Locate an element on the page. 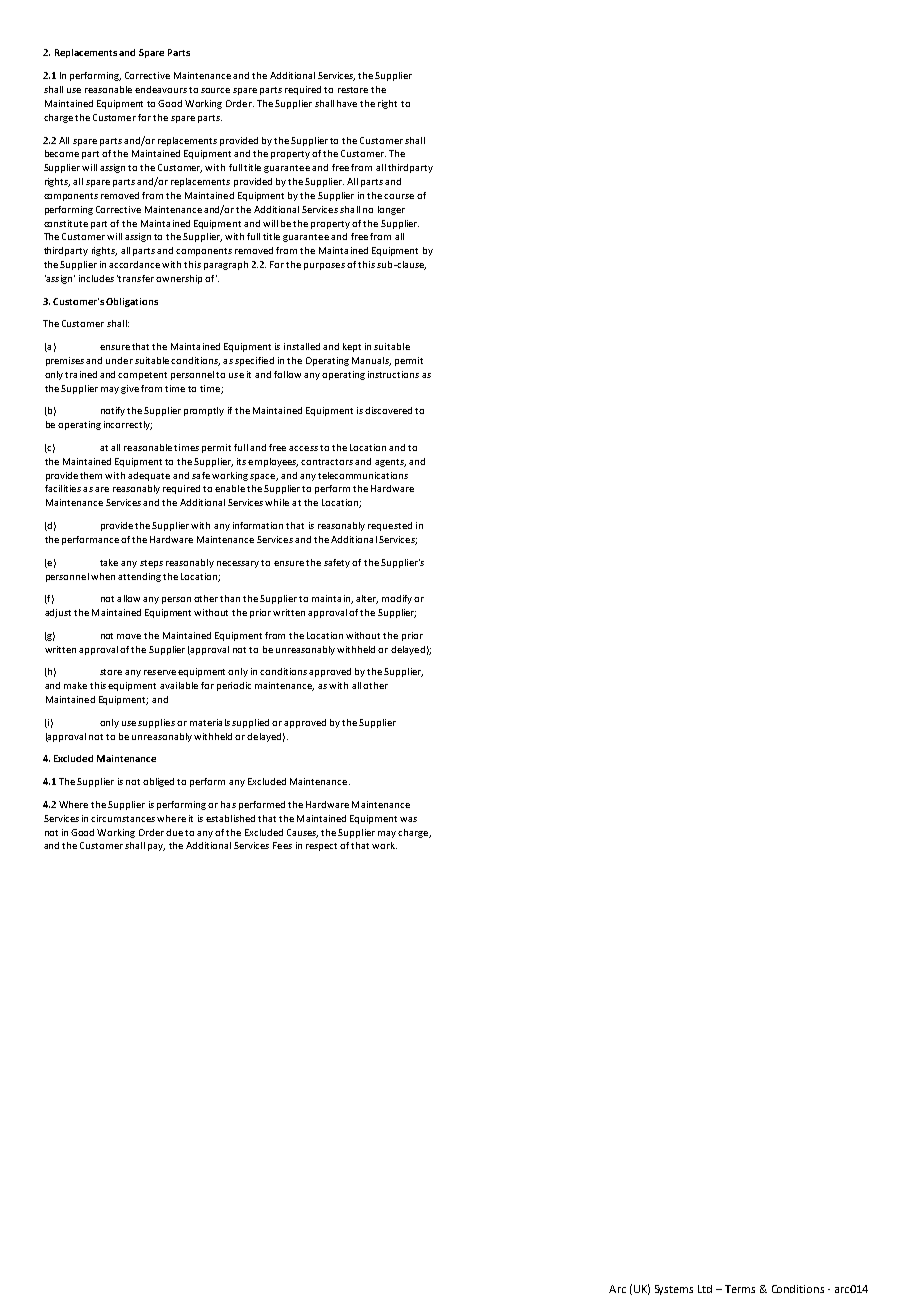 The height and width of the image is (1308, 924). due is located at coordinates (174, 832).
